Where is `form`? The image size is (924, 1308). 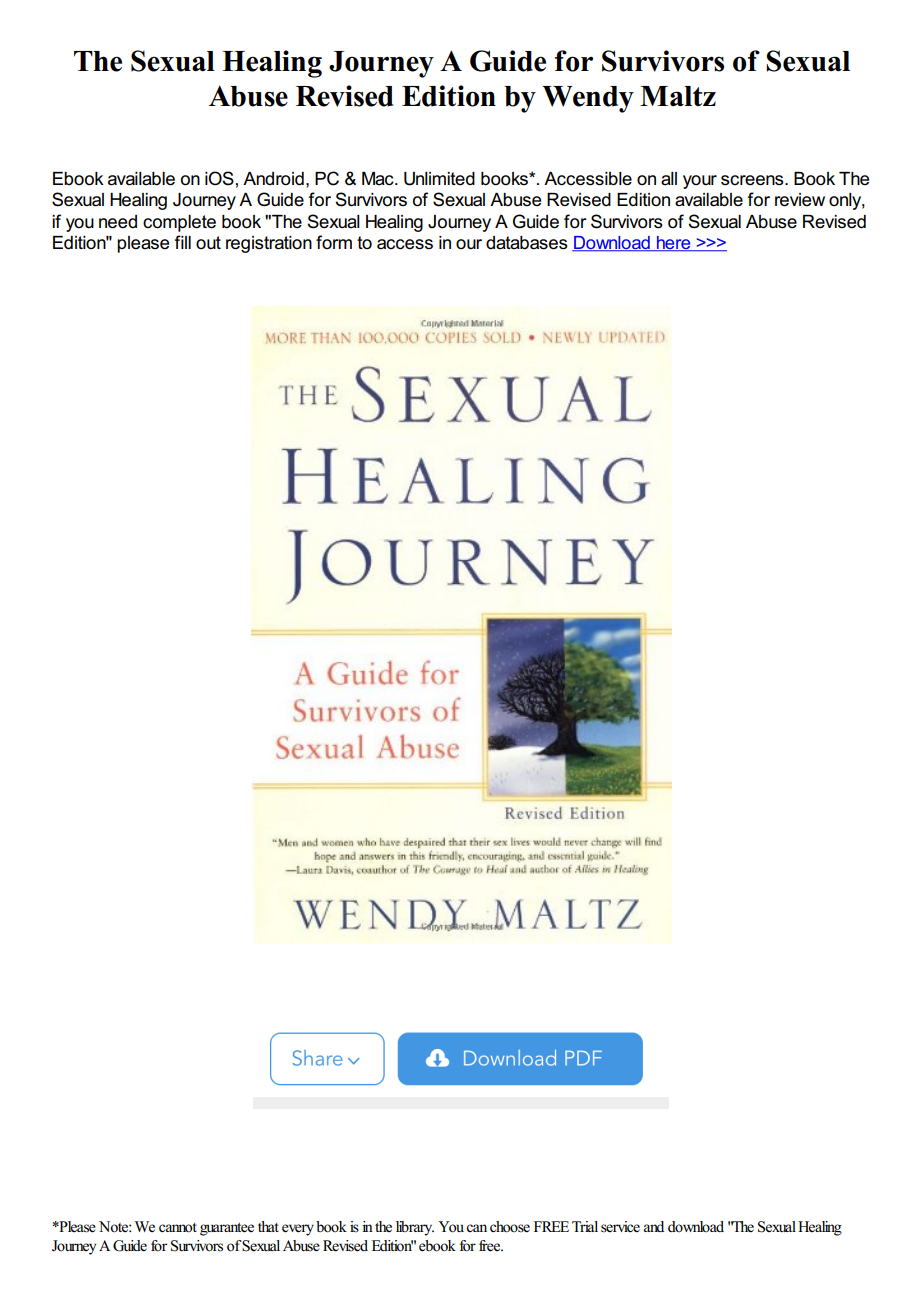
form is located at coordinates (334, 242).
